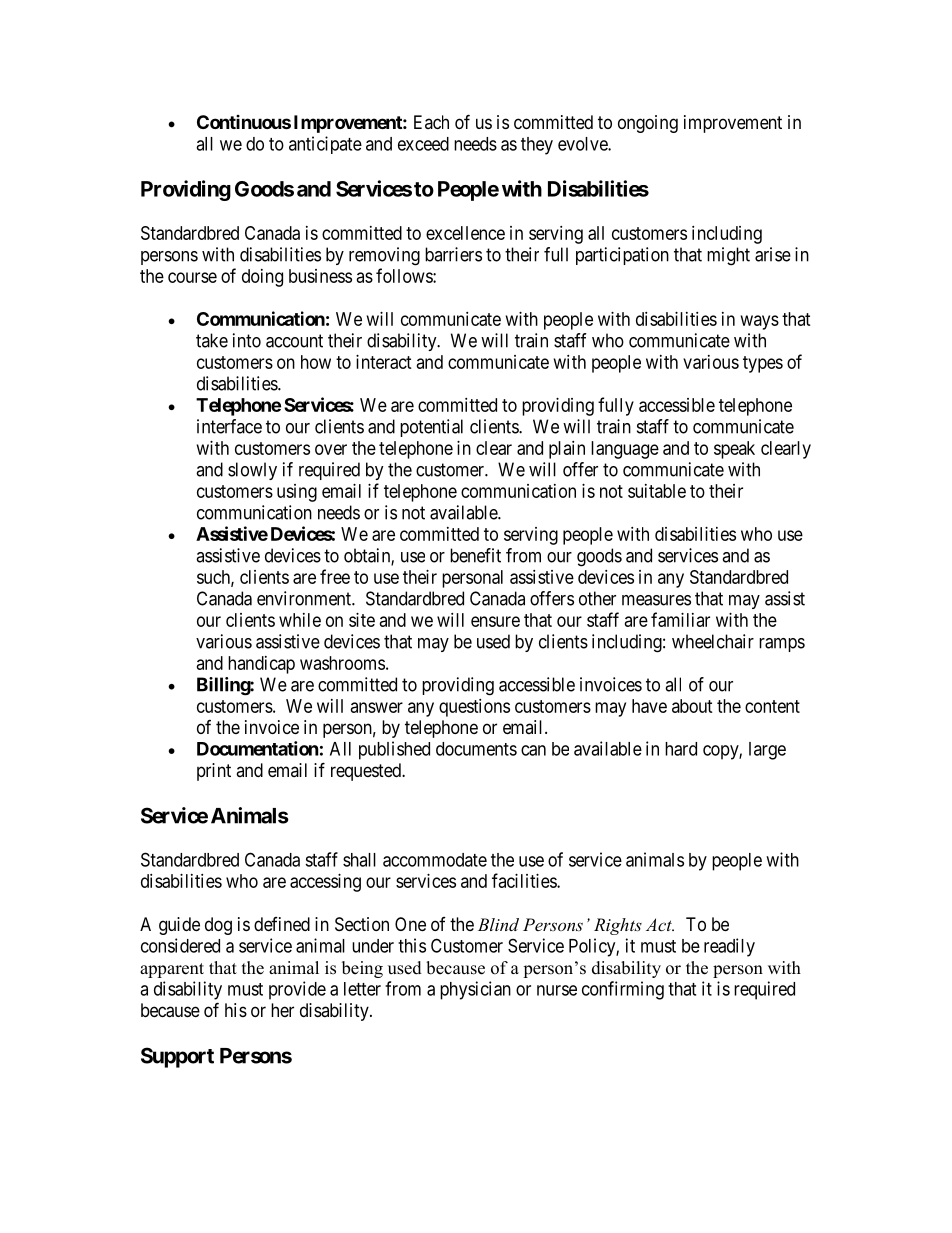 This screenshot has width=952, height=1233. I want to click on physician, so click(475, 990).
